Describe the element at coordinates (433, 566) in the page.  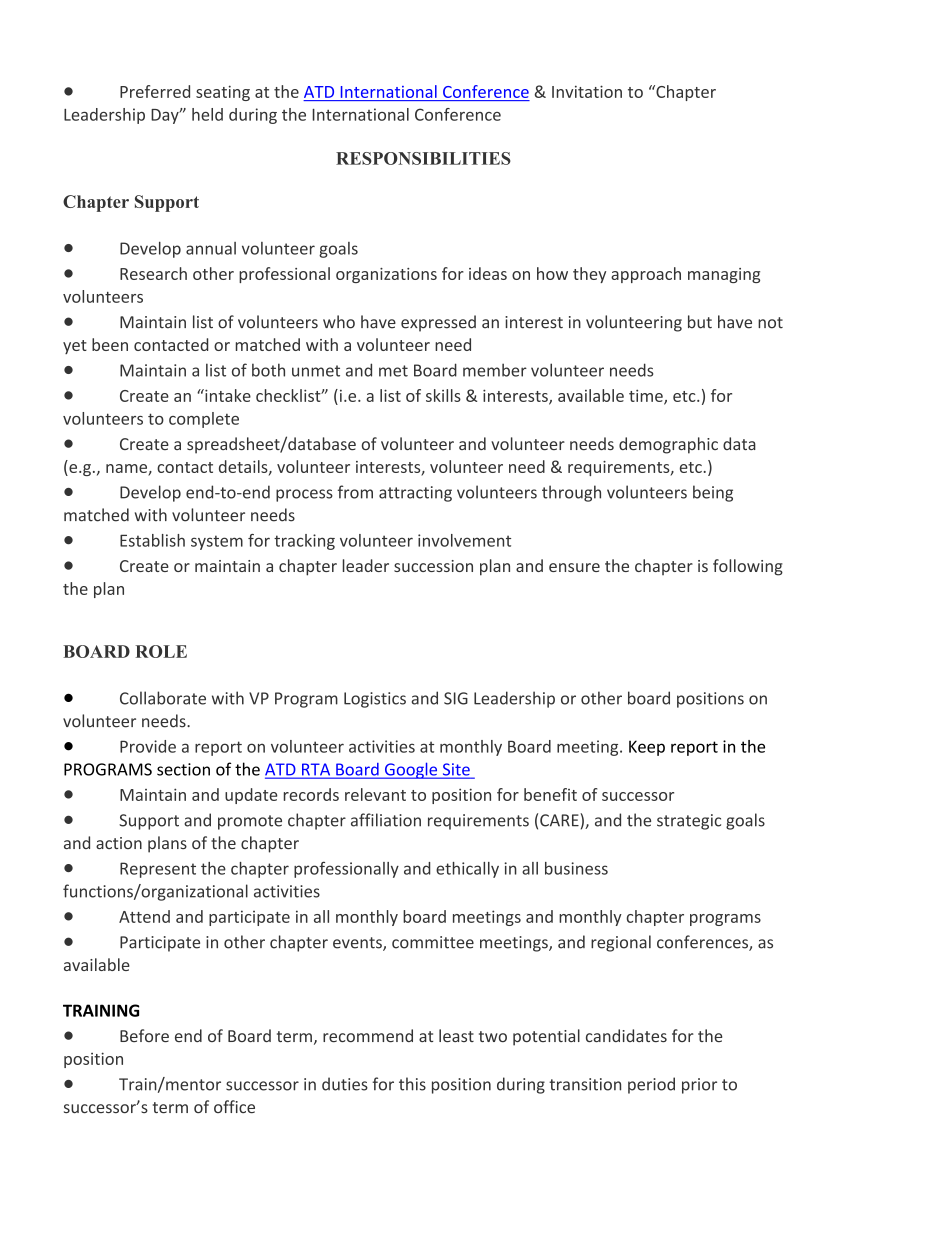
I see `succession` at that location.
